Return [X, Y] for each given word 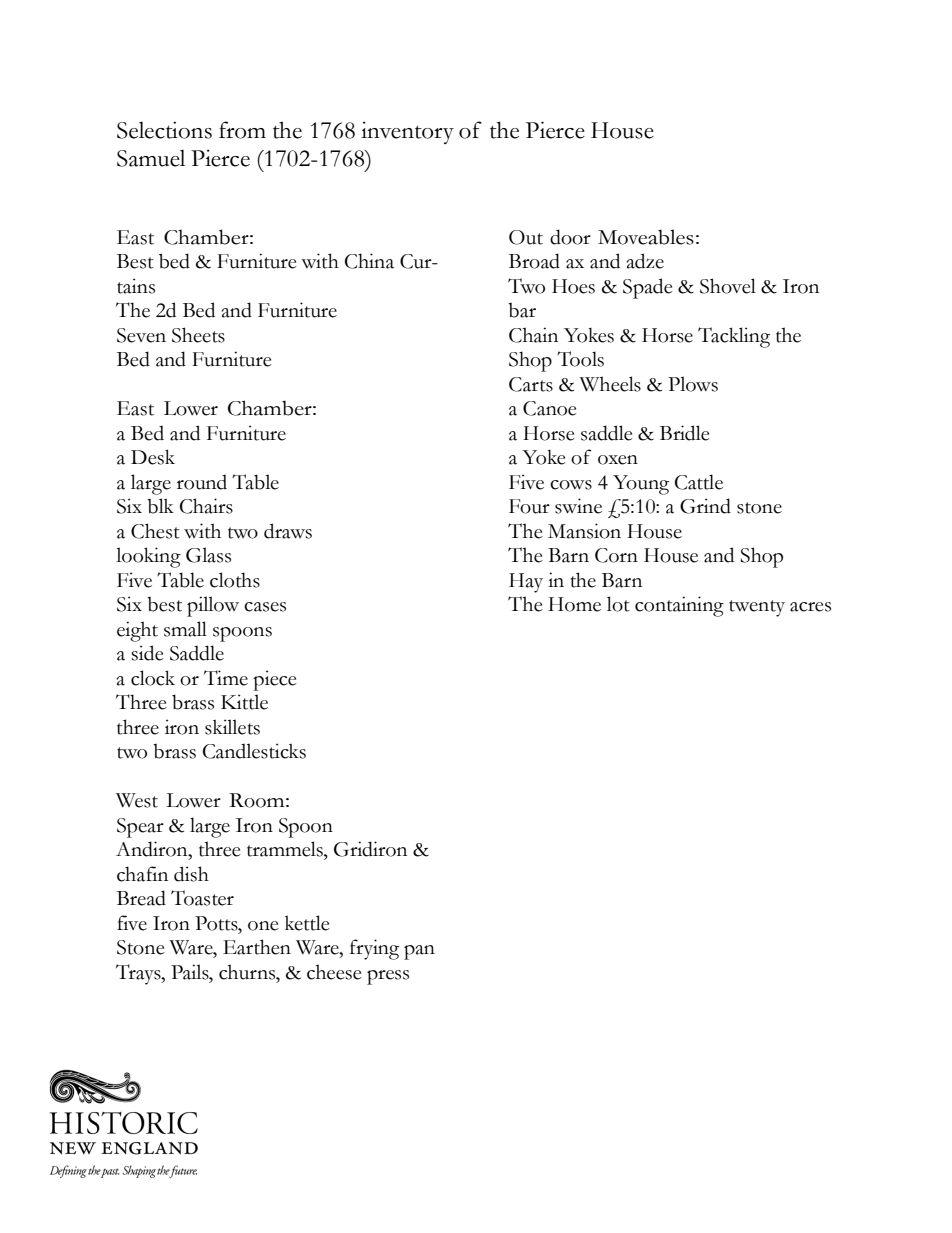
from [242, 130]
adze [645, 261]
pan [419, 952]
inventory [407, 132]
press [388, 977]
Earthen [257, 947]
